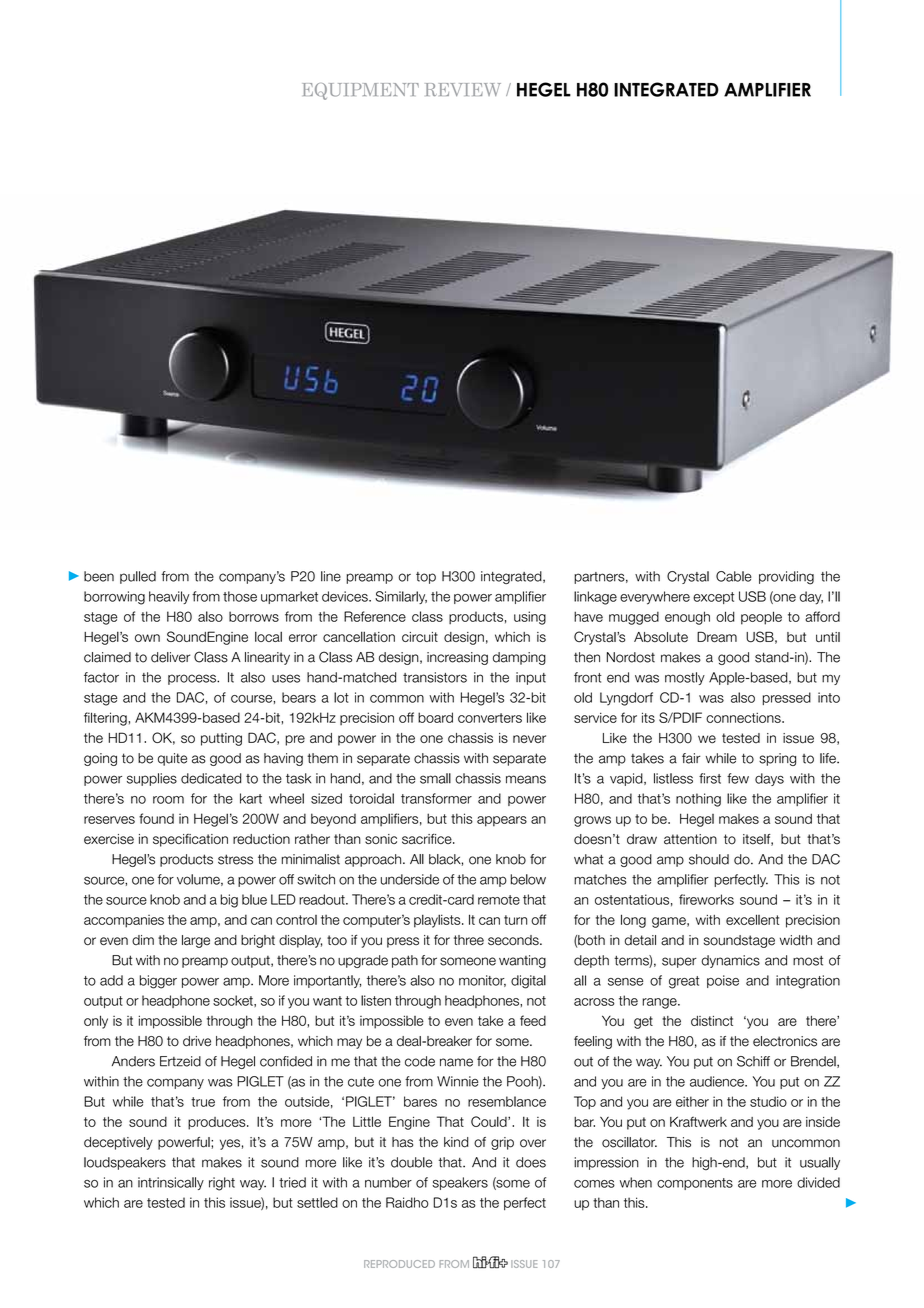 This screenshot has width=924, height=1308. I want to click on EQUIPMENT, so click(360, 91).
